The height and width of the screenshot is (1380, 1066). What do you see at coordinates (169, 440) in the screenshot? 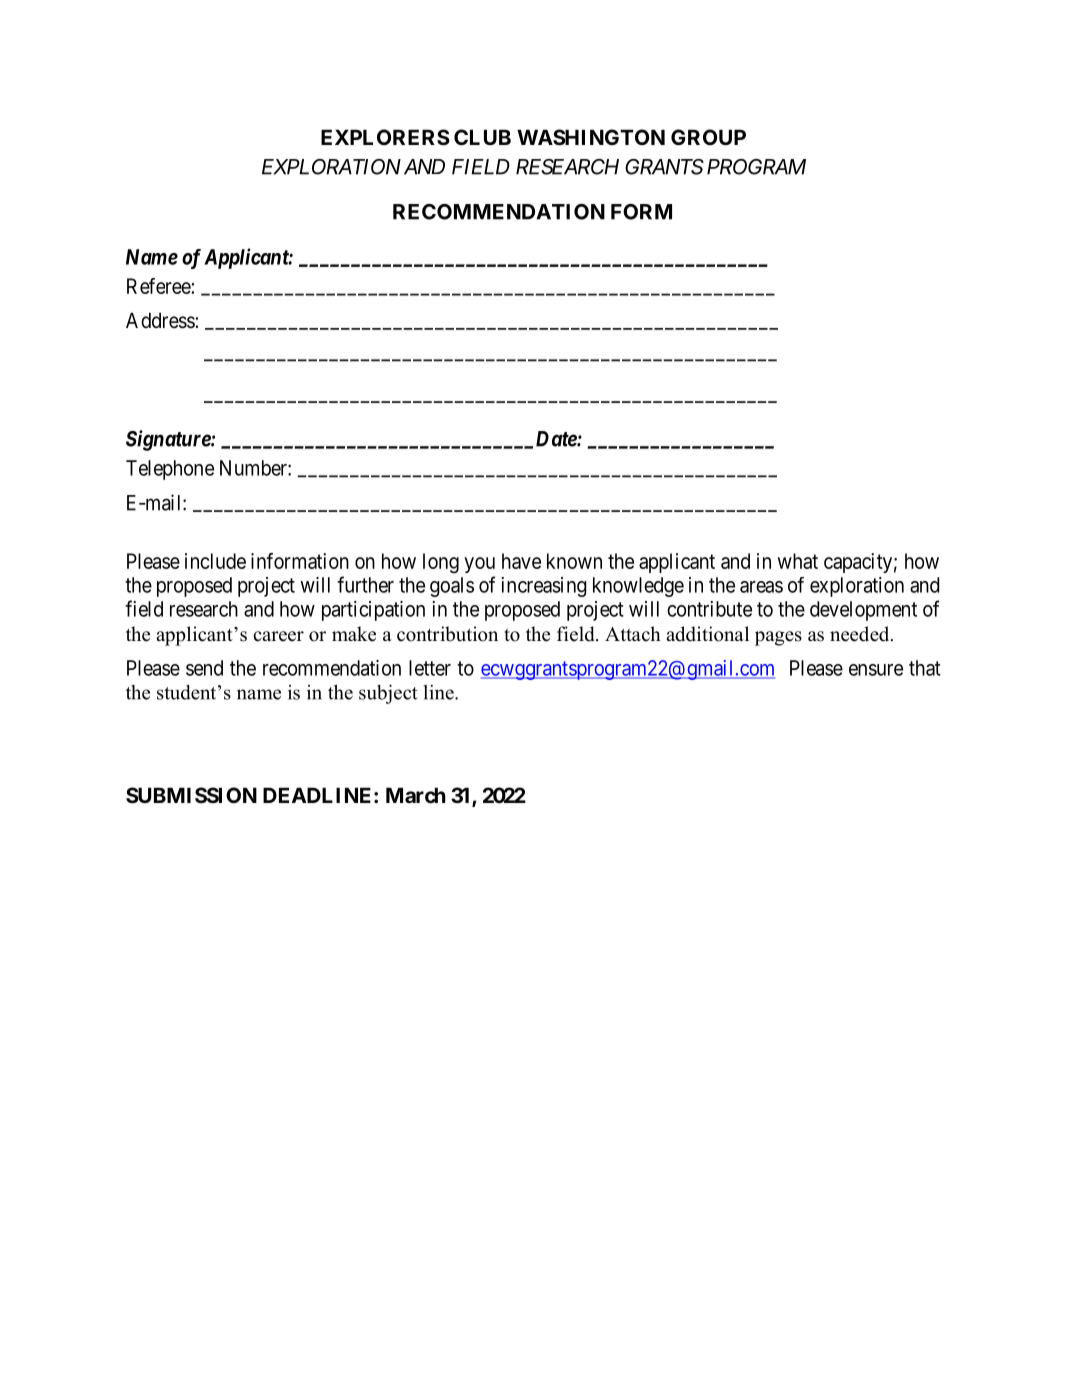
I see `Signature` at bounding box center [169, 440].
